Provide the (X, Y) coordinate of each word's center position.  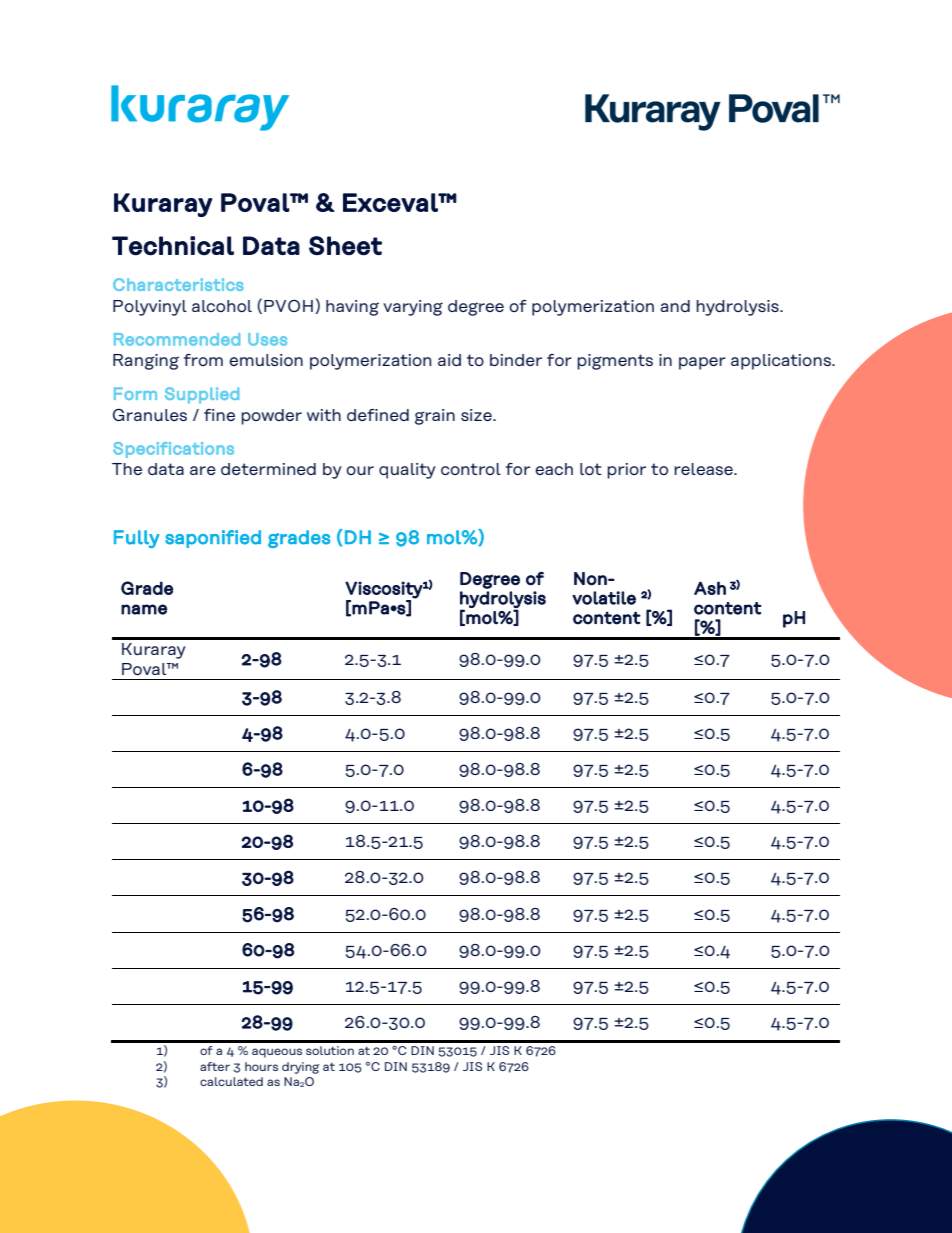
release (704, 469)
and (675, 306)
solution (330, 1050)
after (215, 1066)
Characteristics (178, 284)
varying (413, 308)
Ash (710, 588)
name (144, 609)
